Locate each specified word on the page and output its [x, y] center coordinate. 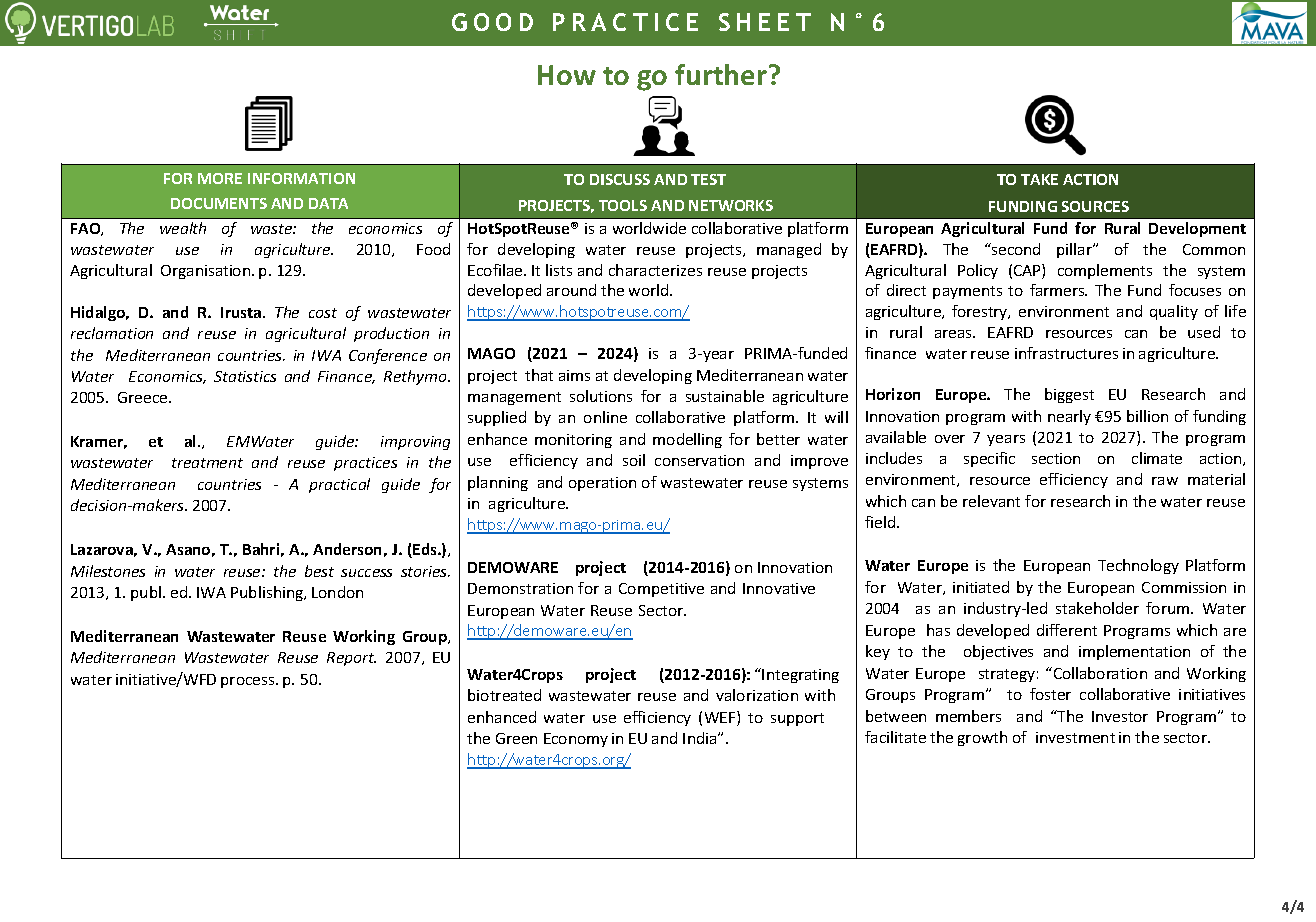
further [721, 74]
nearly [1069, 417]
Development [1197, 229]
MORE [220, 178]
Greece [144, 397]
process [249, 682]
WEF [721, 718]
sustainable [725, 396]
